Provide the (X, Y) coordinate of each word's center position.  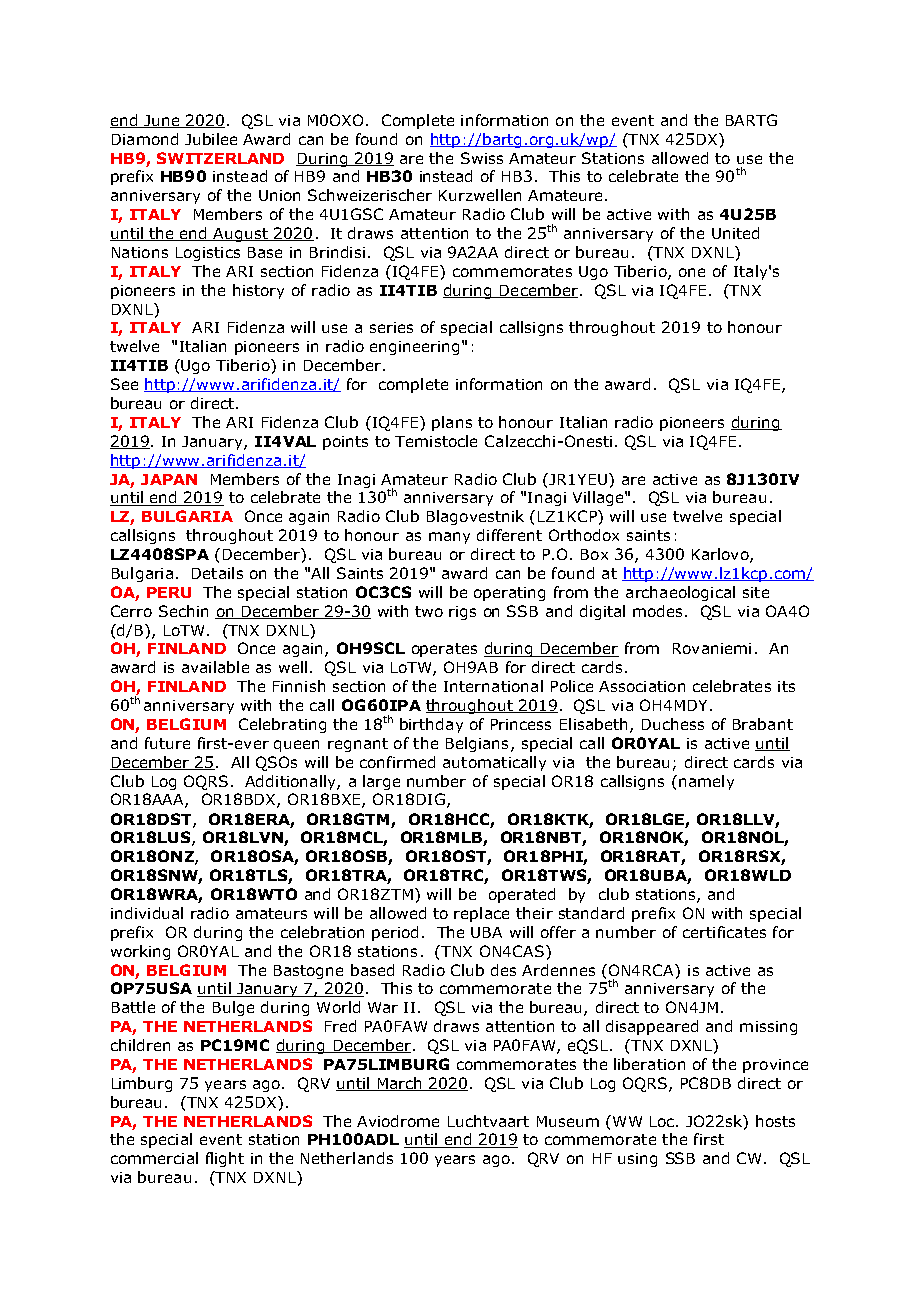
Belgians (477, 744)
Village (599, 498)
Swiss (482, 158)
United (735, 233)
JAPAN (169, 479)
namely (706, 782)
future (167, 743)
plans (452, 423)
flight (225, 1159)
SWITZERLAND (220, 158)
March (399, 1084)
